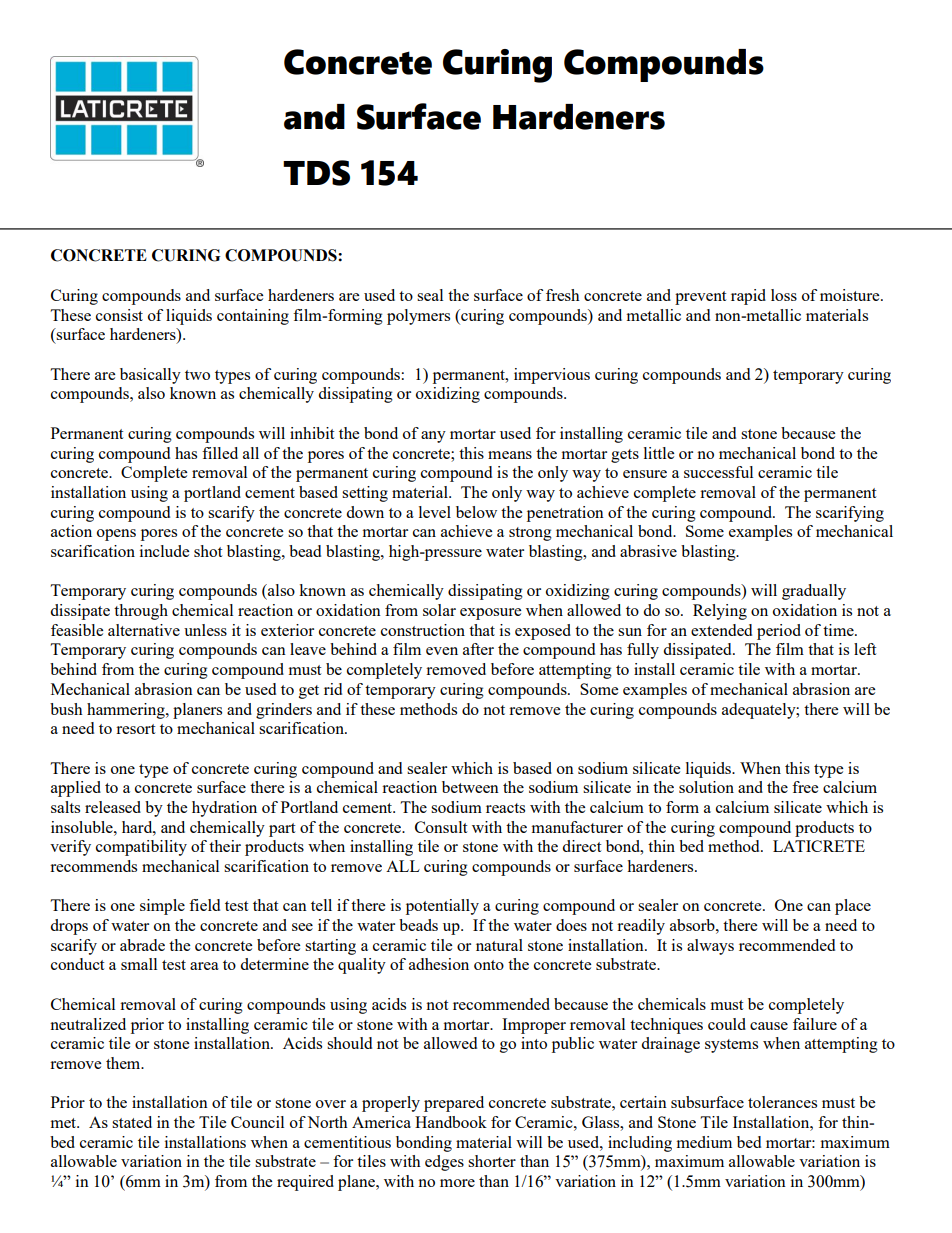 Image resolution: width=952 pixels, height=1233 pixels. I want to click on stated, so click(132, 1122).
